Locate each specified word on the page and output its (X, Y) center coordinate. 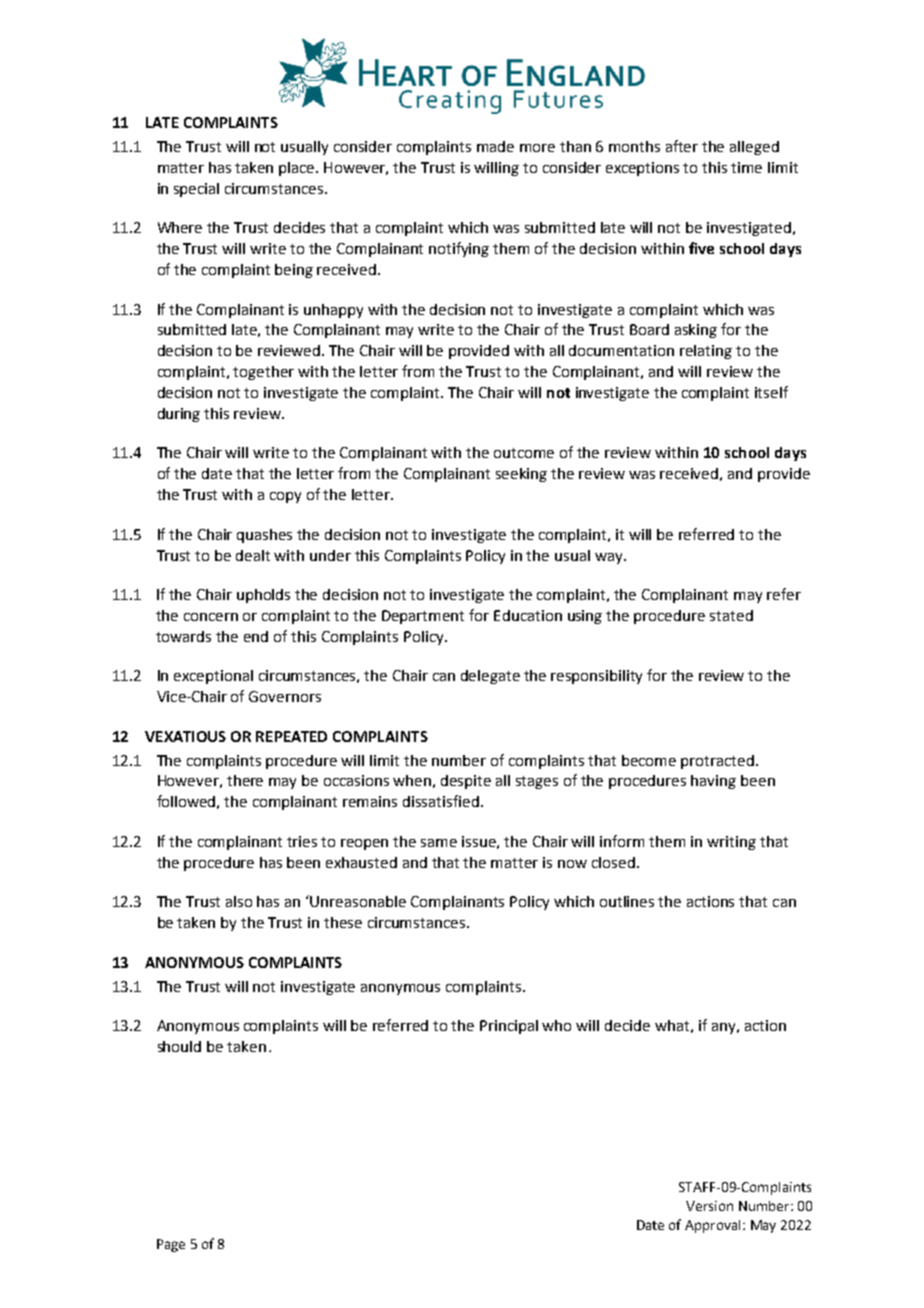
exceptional (213, 677)
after (682, 146)
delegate (490, 677)
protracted (719, 762)
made (495, 146)
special (196, 190)
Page (171, 1245)
